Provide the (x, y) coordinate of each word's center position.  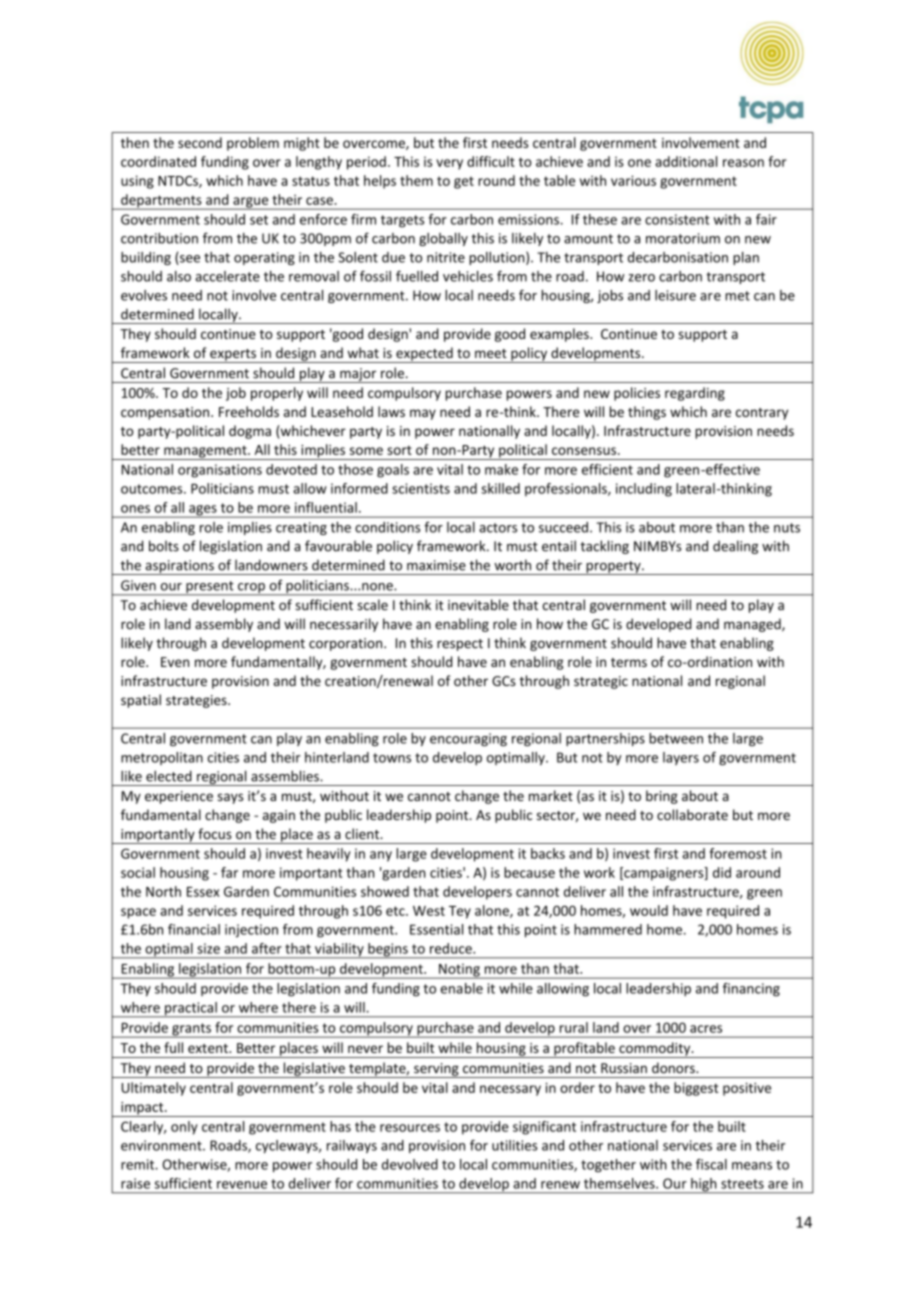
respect (460, 645)
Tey (460, 912)
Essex (203, 892)
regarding (695, 394)
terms (629, 662)
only (184, 1128)
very (449, 164)
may (423, 414)
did (722, 872)
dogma (250, 432)
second (200, 142)
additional (686, 161)
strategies (197, 701)
